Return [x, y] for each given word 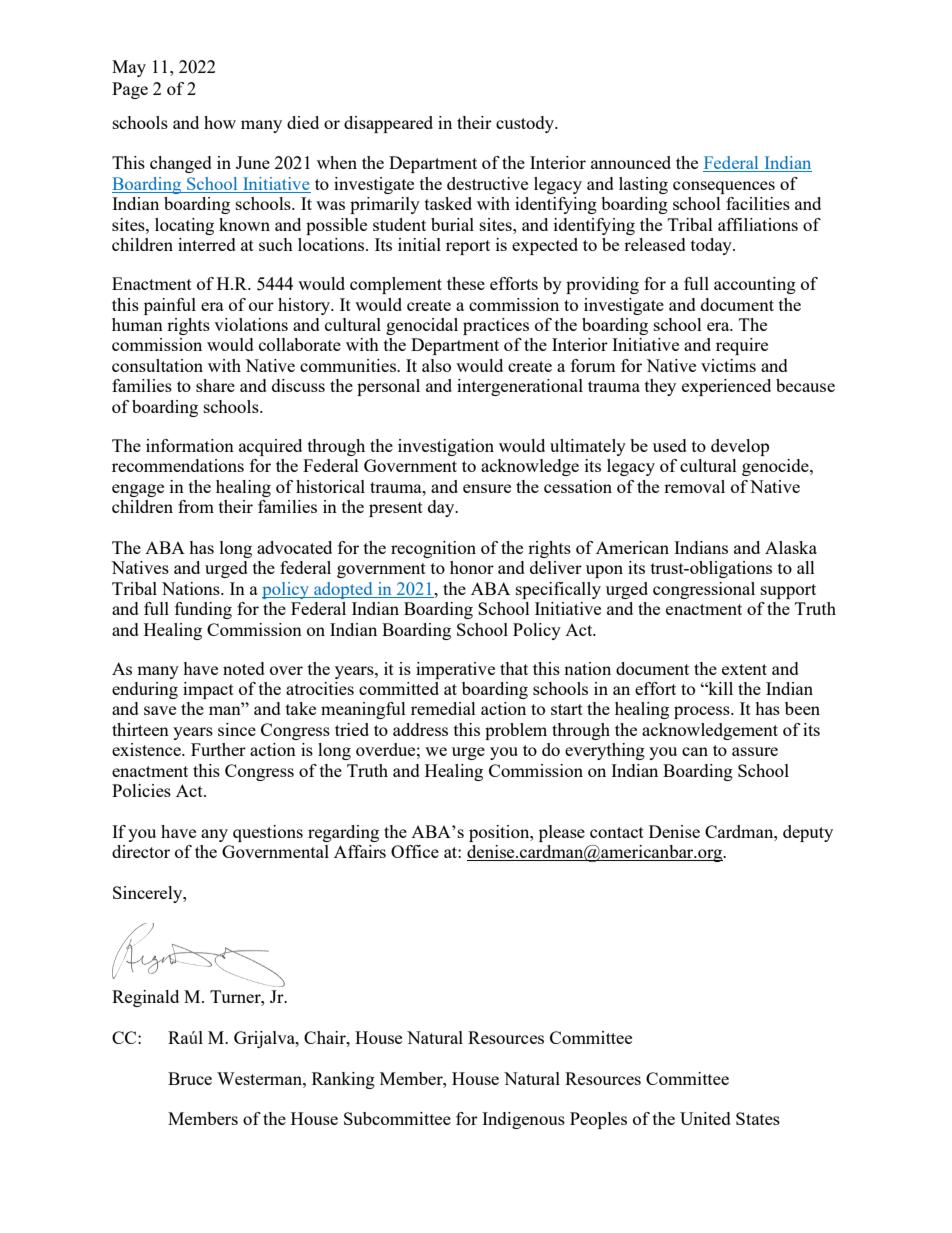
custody [526, 124]
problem [516, 731]
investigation [446, 447]
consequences [724, 187]
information [190, 445]
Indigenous [523, 1120]
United [705, 1118]
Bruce [190, 1078]
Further [218, 749]
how [220, 122]
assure [755, 751]
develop [740, 447]
